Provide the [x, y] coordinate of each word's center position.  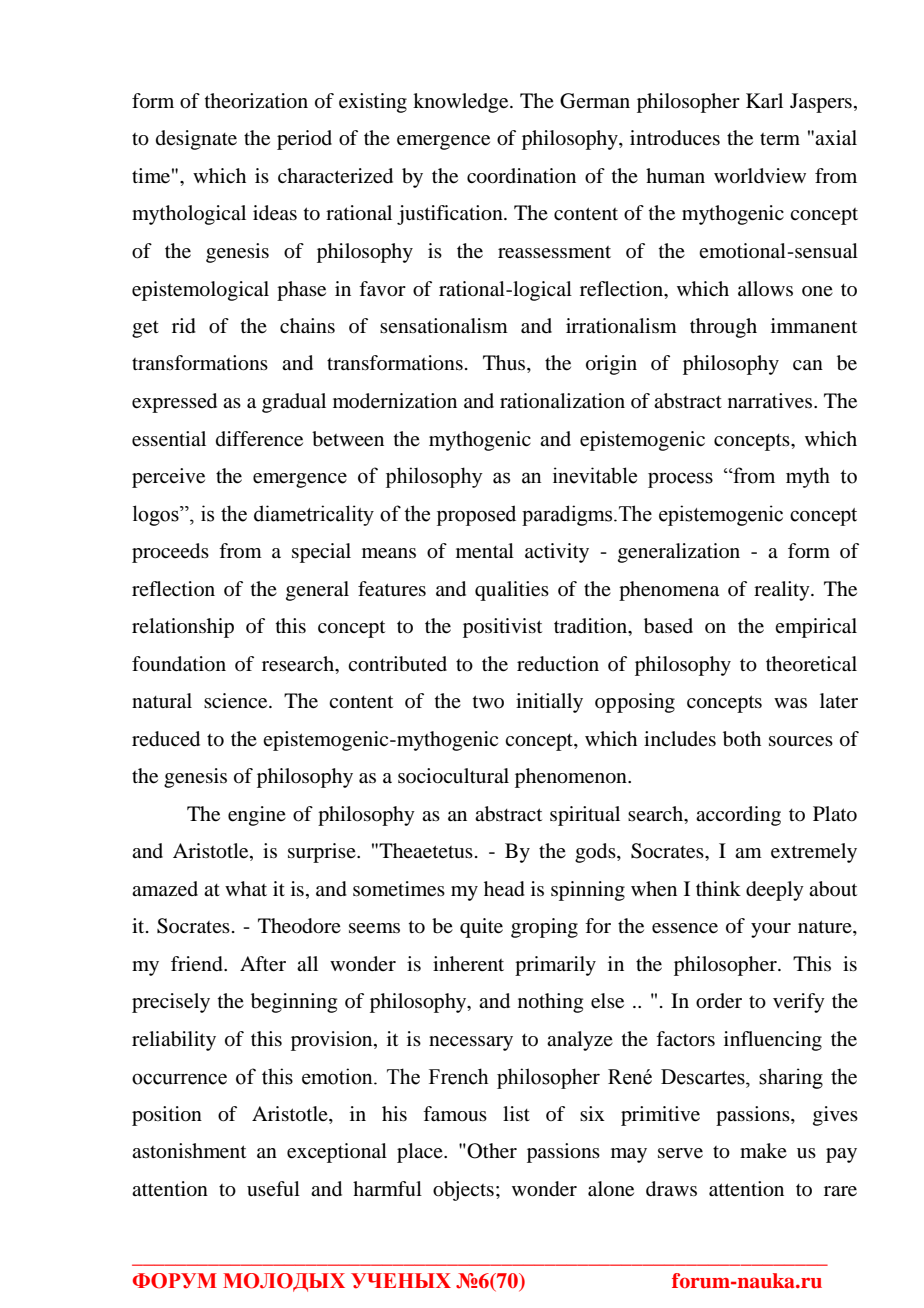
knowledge [462, 103]
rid [184, 326]
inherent [468, 964]
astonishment [189, 1151]
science [237, 701]
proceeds [170, 553]
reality [783, 591]
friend [198, 964]
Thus [505, 364]
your [771, 930]
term [780, 139]
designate [196, 140]
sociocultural [453, 776]
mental [485, 551]
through [723, 328]
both [742, 739]
